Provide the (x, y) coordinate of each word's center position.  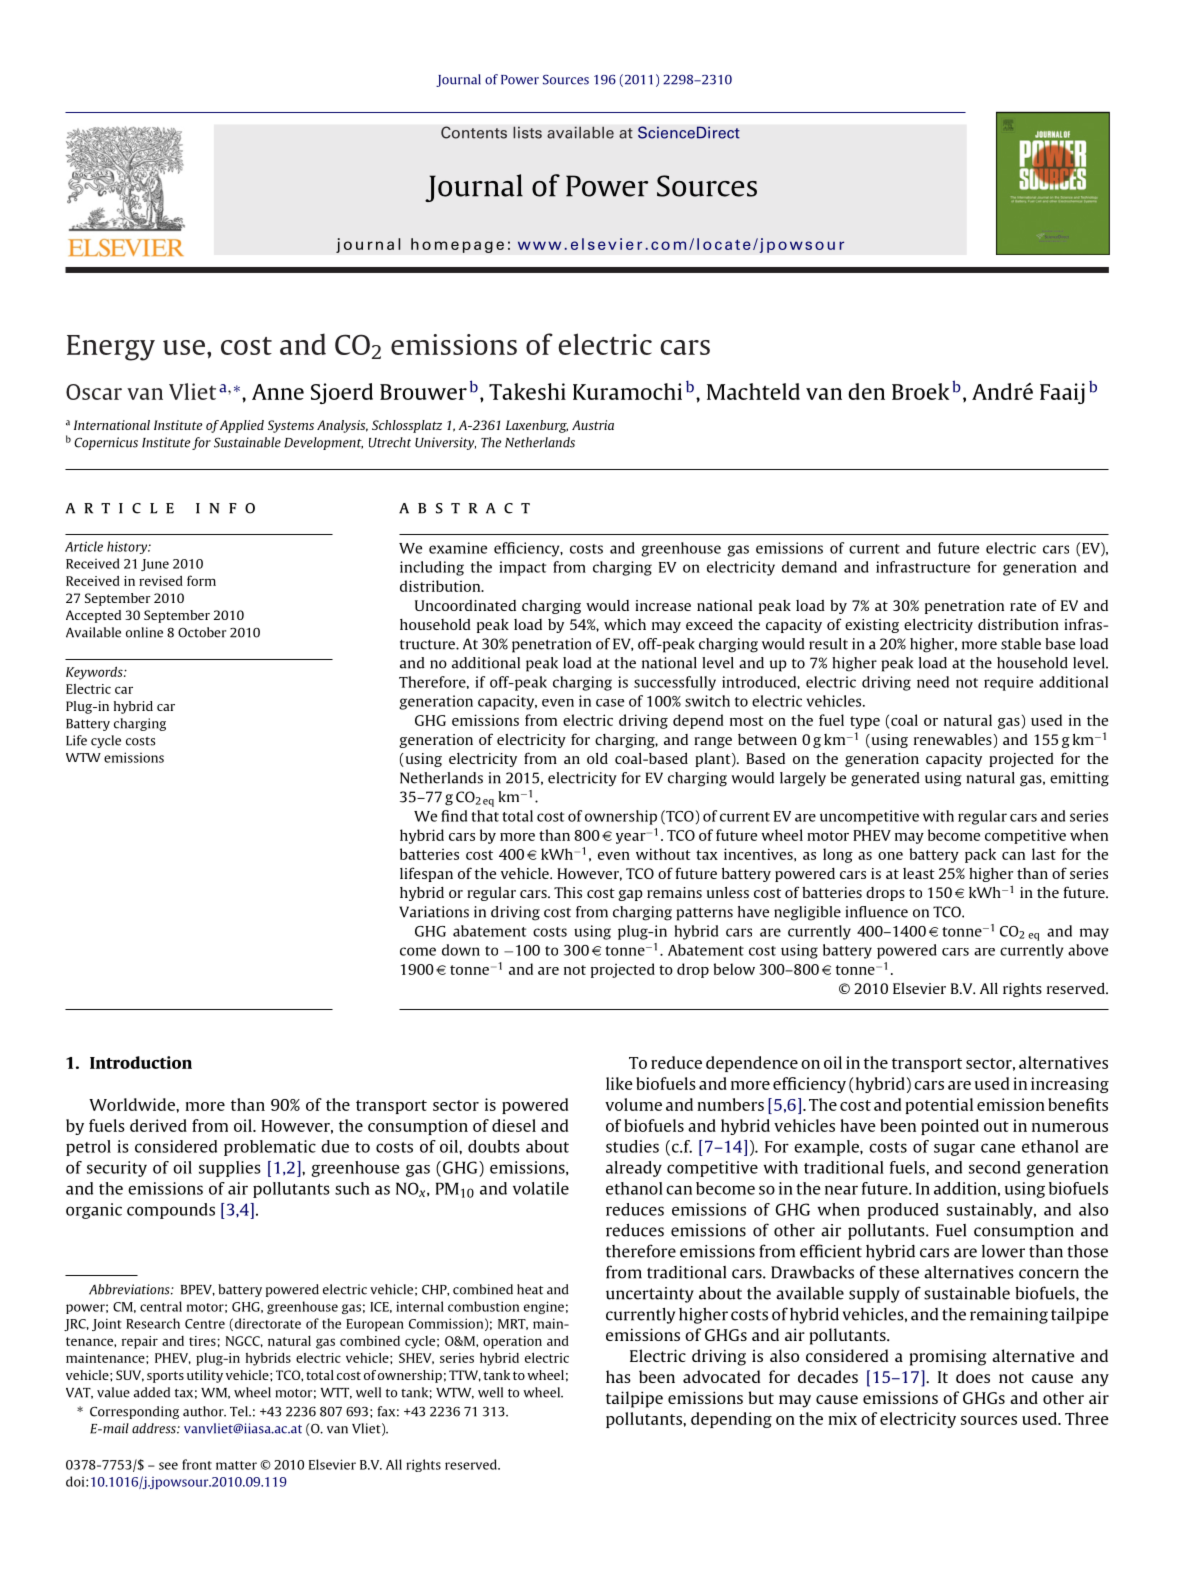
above (1088, 950)
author (204, 1411)
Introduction (141, 1062)
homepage (457, 245)
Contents (474, 132)
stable (1021, 644)
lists (527, 132)
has (618, 1376)
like (619, 1083)
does (973, 1376)
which (625, 624)
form (201, 580)
